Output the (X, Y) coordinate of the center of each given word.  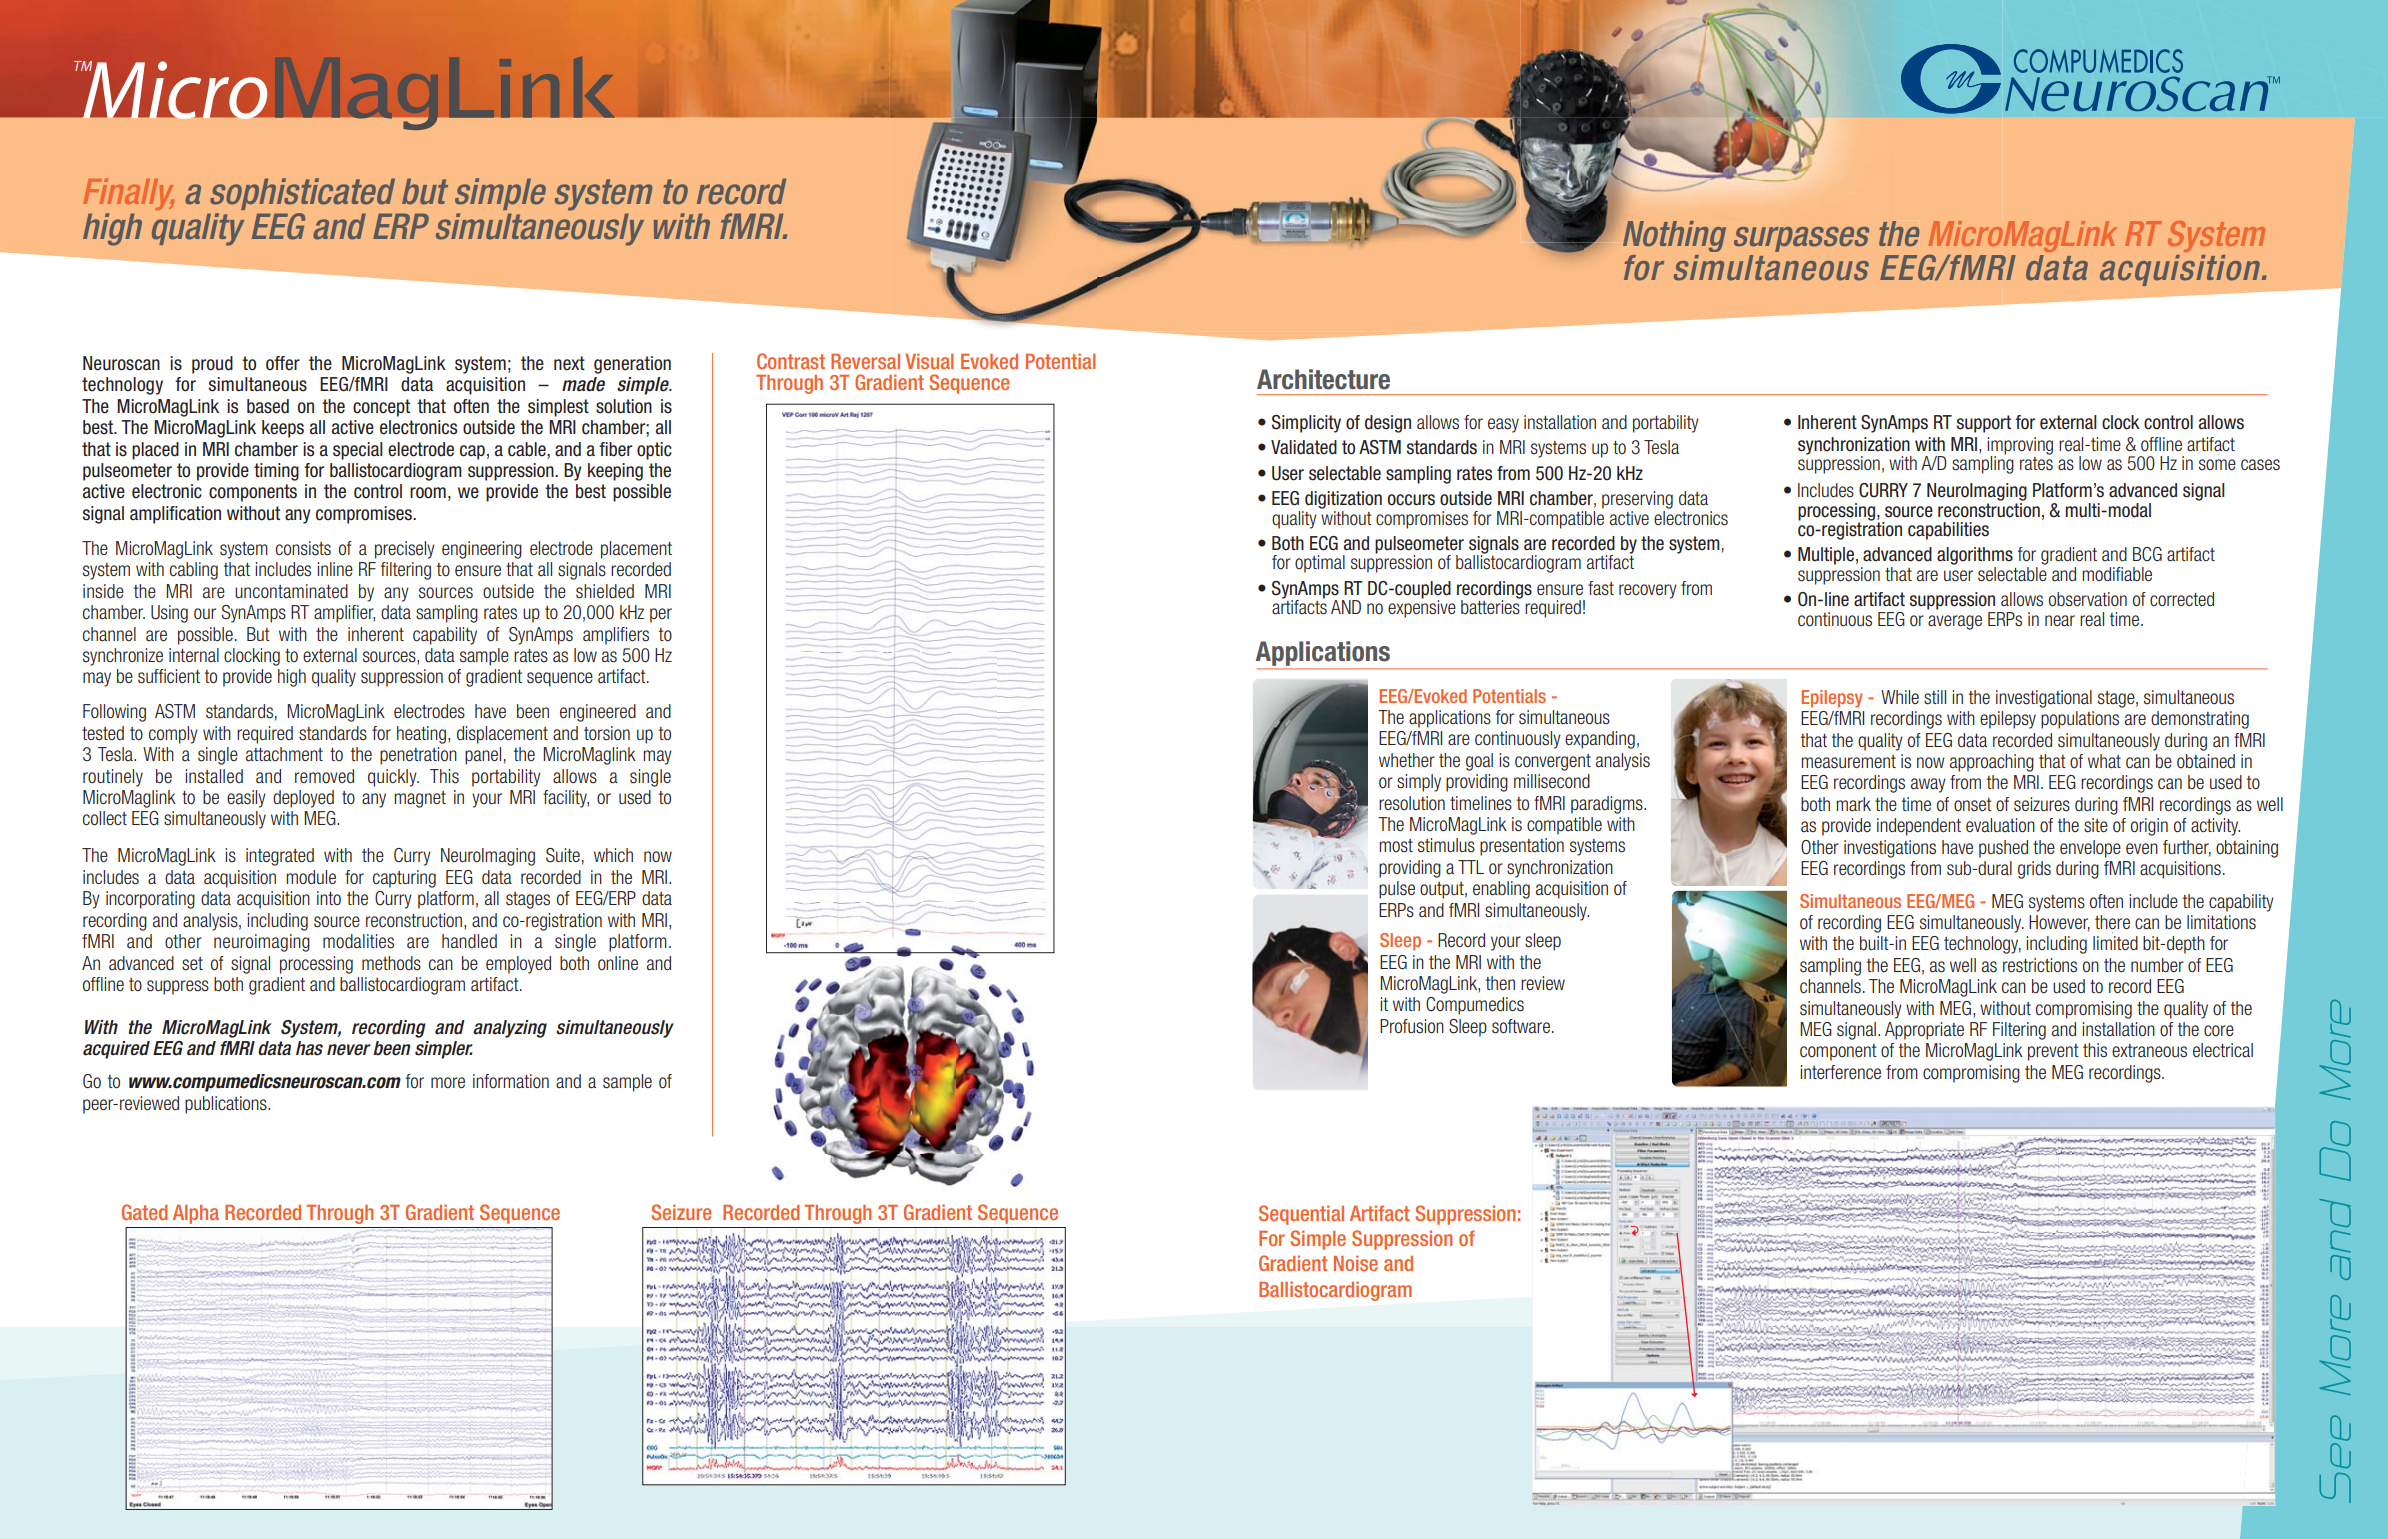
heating (421, 735)
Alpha (196, 1214)
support (1983, 424)
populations (2080, 720)
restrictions (2040, 965)
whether (1407, 760)
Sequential (1301, 1215)
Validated (1304, 447)
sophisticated (302, 194)
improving (2020, 447)
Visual (929, 361)
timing (276, 472)
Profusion (1412, 1026)
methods (391, 963)
